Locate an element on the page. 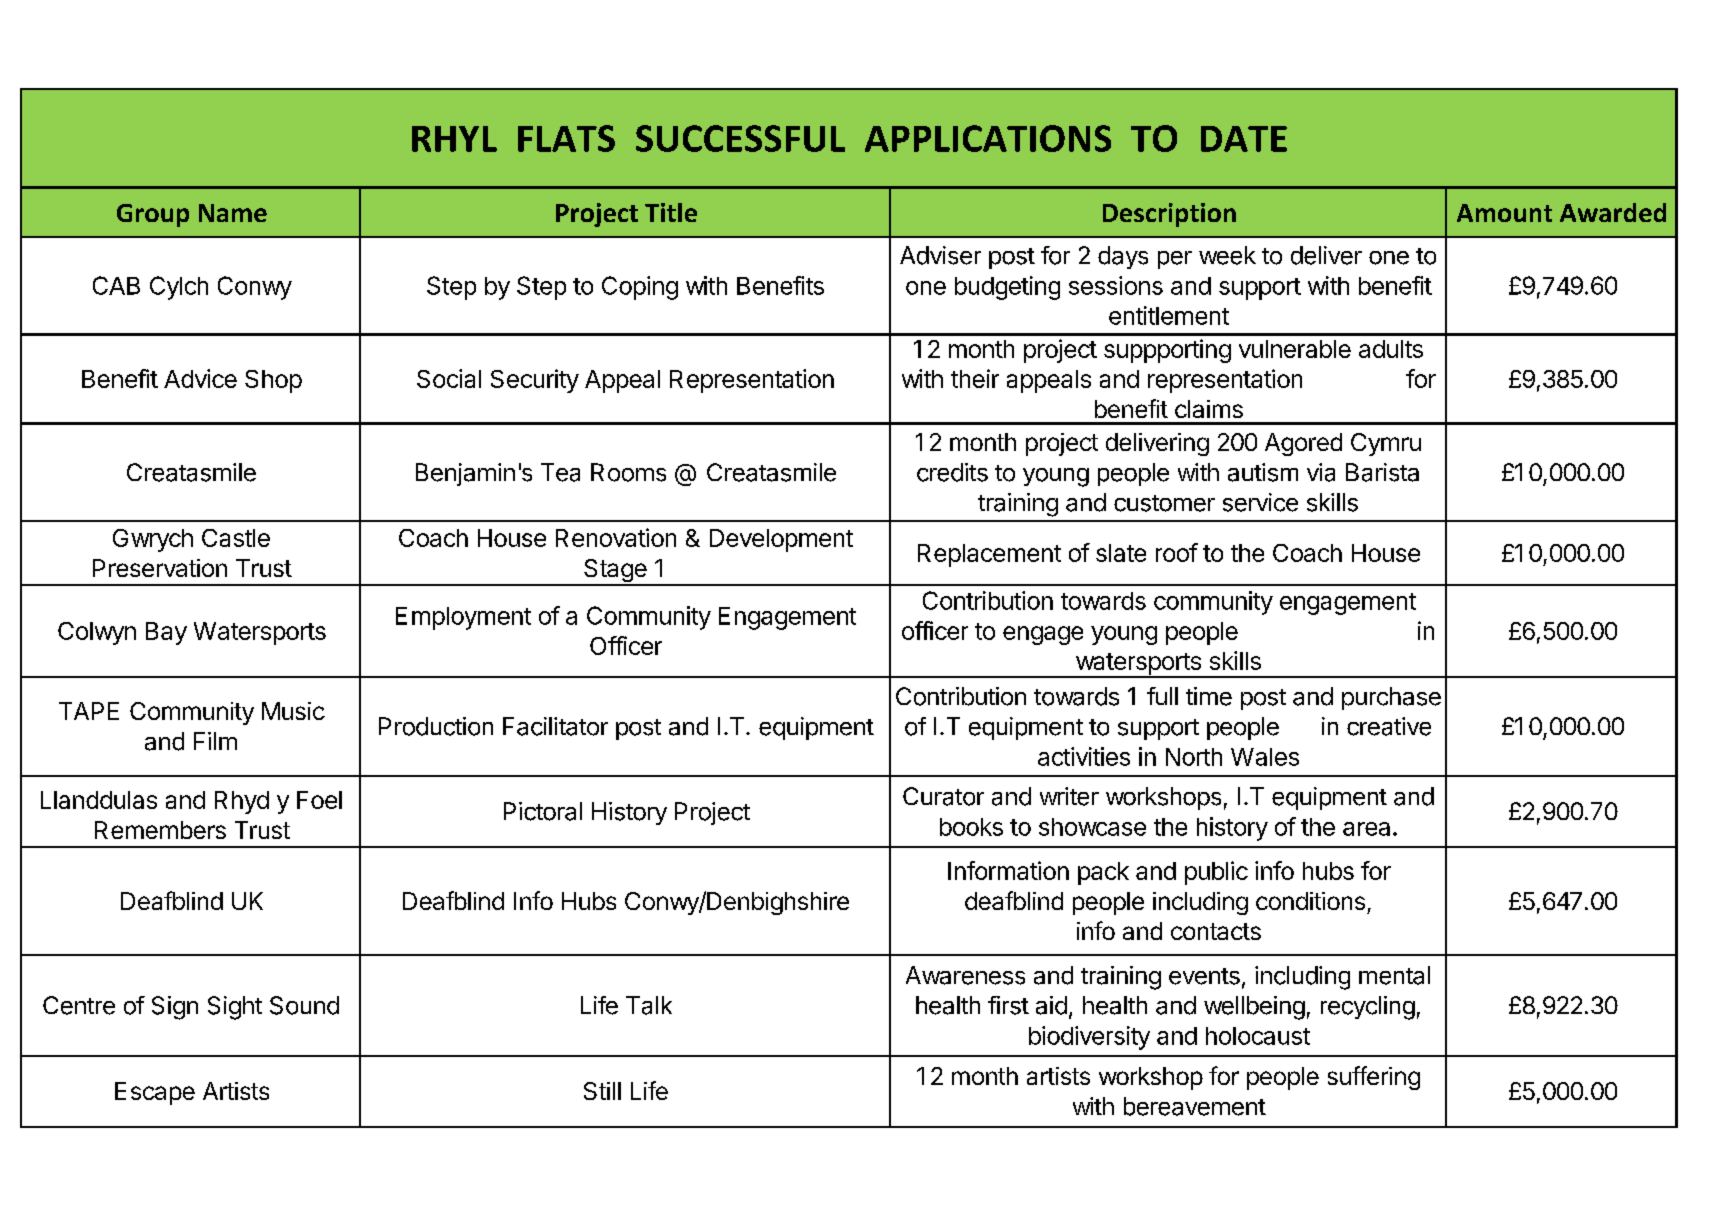 The height and width of the document is (1215, 1719). Name is located at coordinates (233, 213).
